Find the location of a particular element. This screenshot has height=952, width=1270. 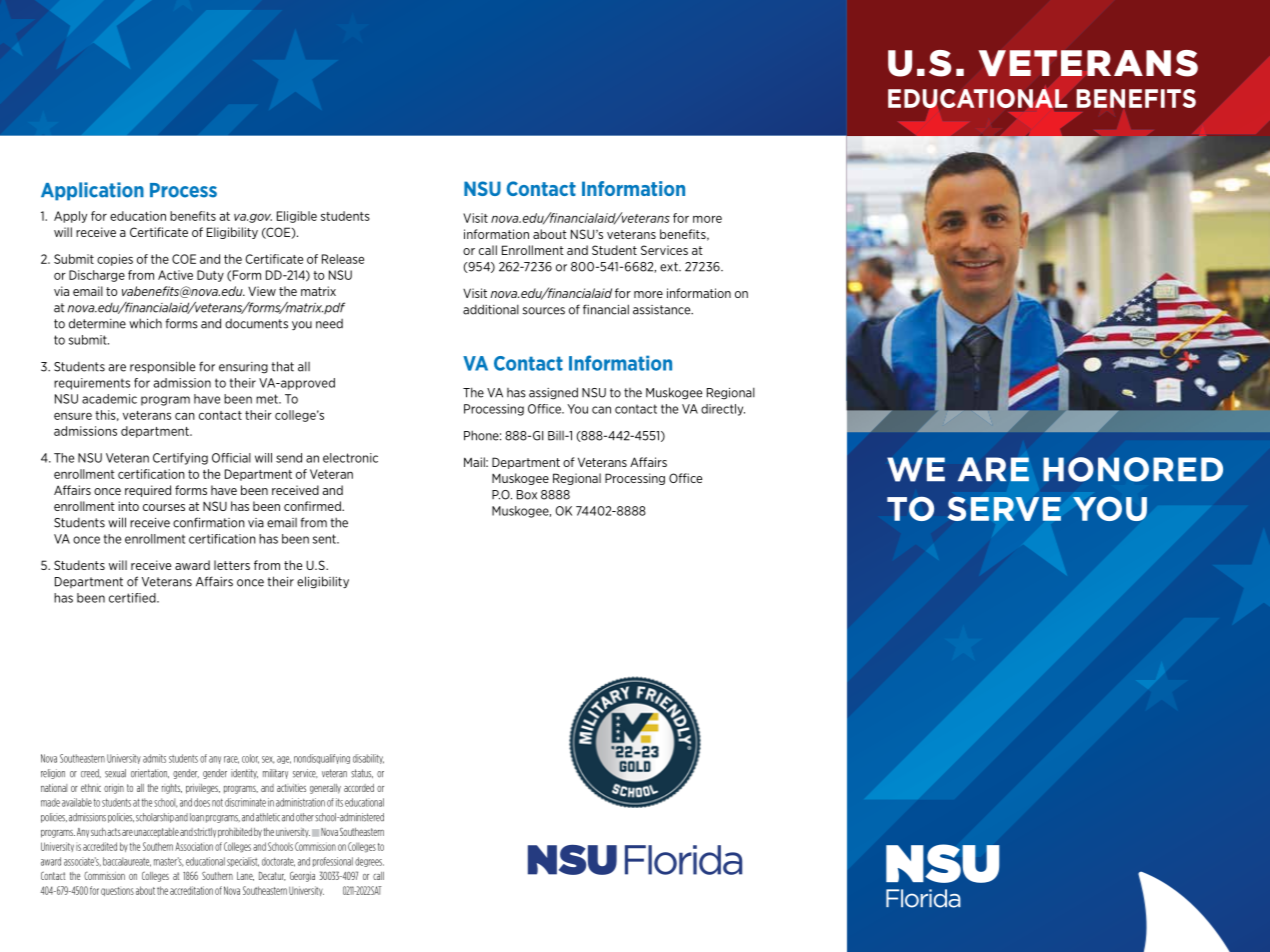

confirmation is located at coordinates (209, 522).
